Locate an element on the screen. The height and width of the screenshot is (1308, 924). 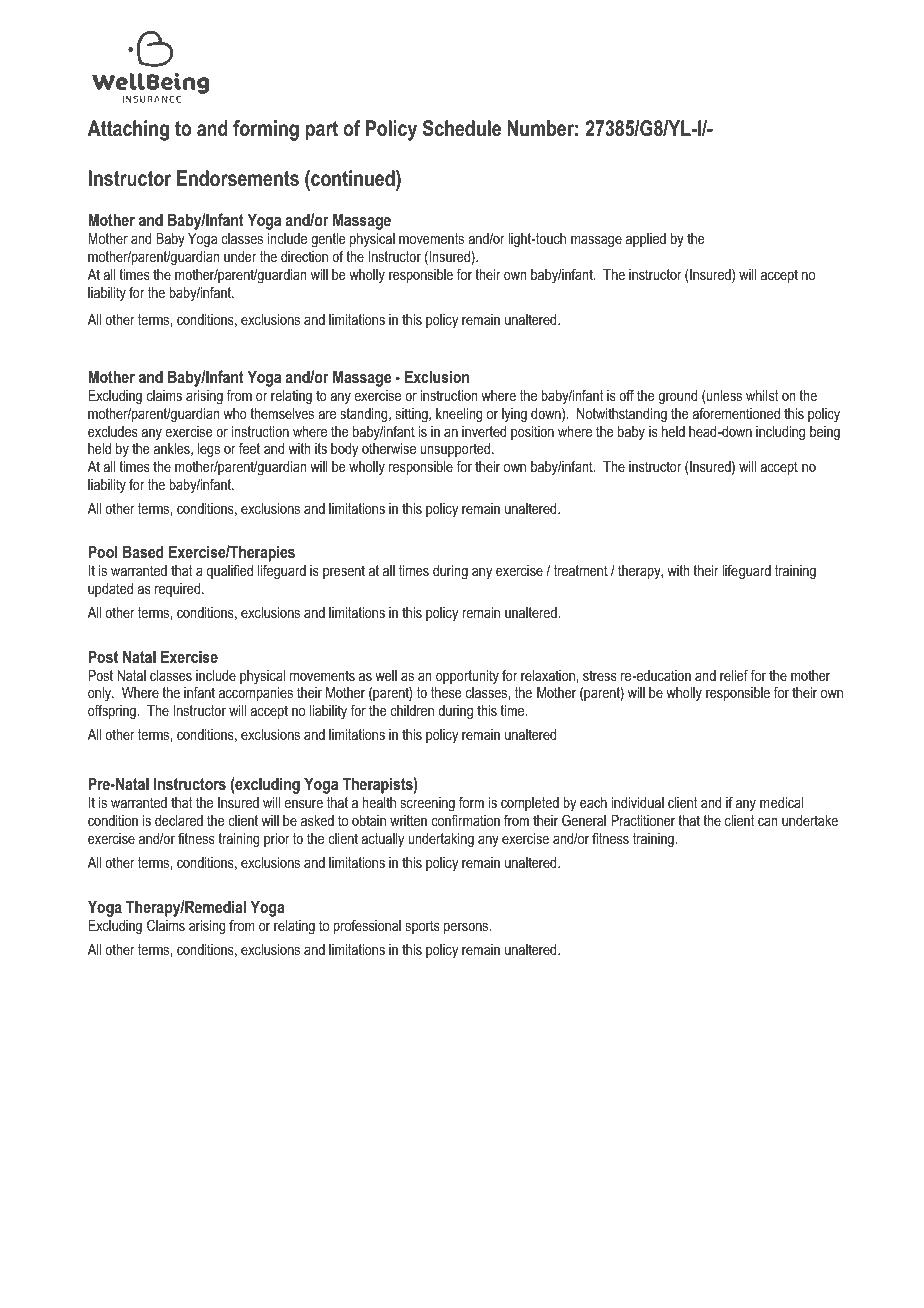
Endorsements is located at coordinates (238, 178).
